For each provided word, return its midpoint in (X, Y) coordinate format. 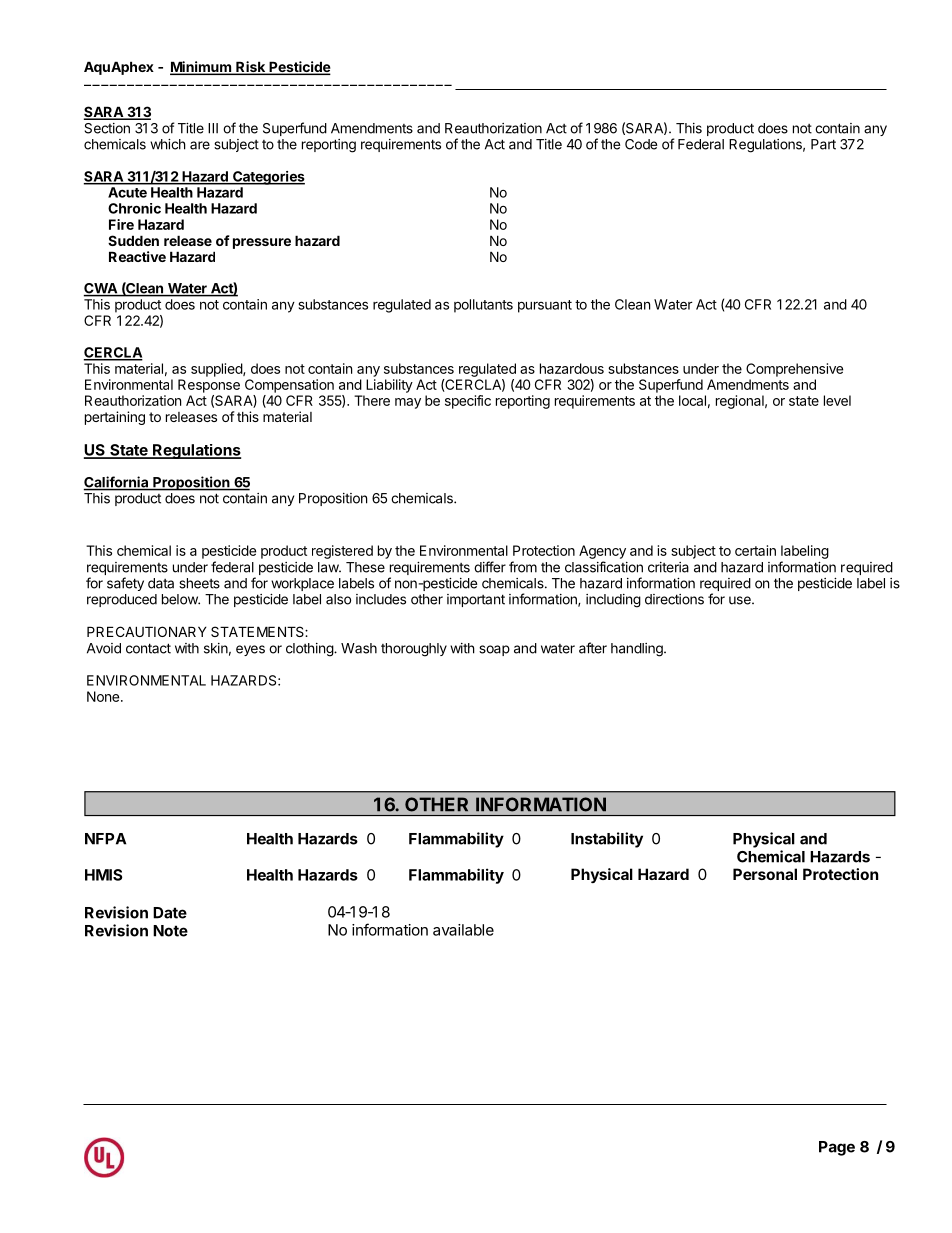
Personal (765, 874)
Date (170, 913)
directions (674, 599)
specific (468, 402)
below (180, 599)
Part (823, 144)
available (463, 930)
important (476, 600)
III (213, 128)
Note (170, 931)
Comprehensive (794, 370)
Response (209, 386)
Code (641, 144)
